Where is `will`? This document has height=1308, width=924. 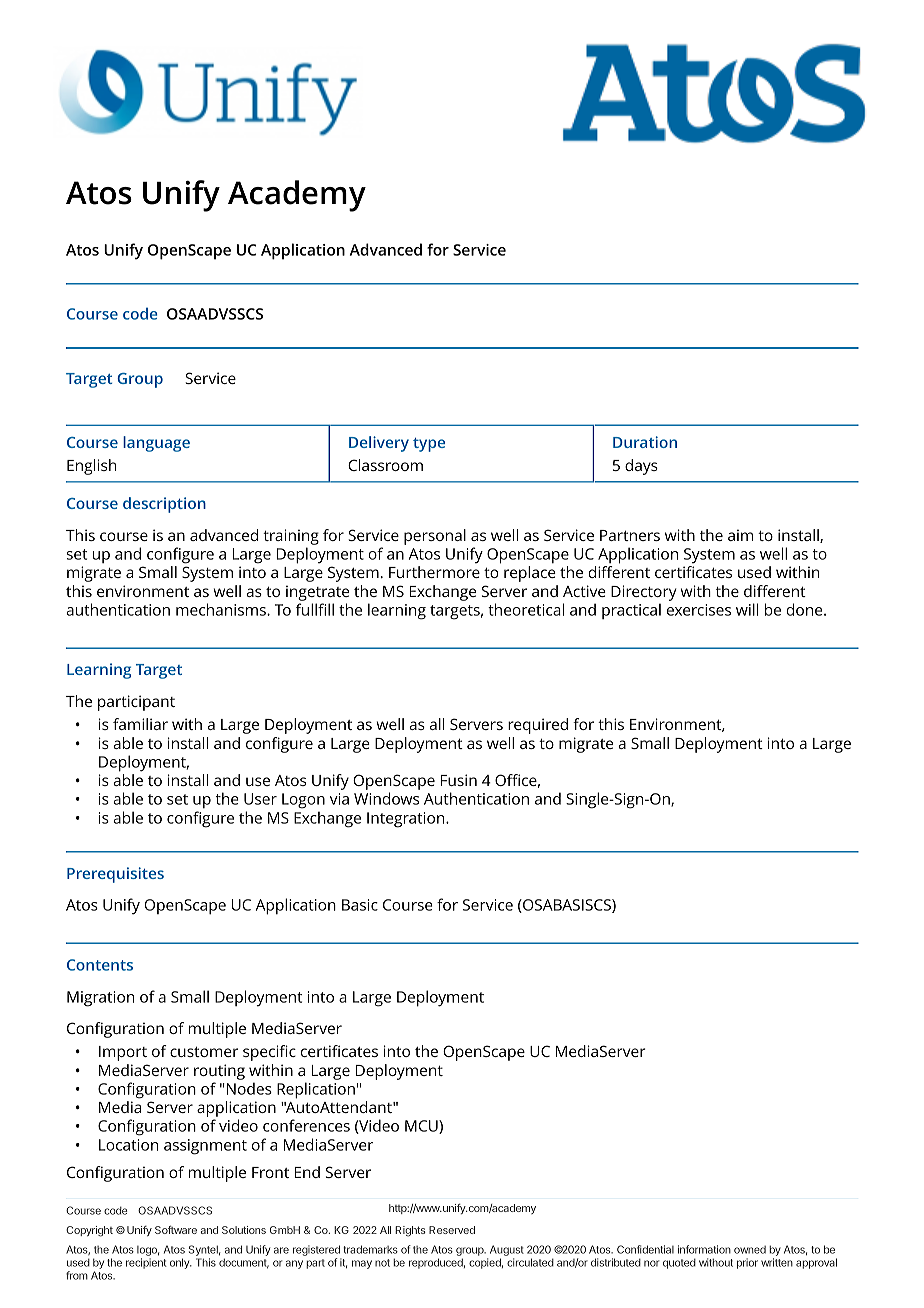 will is located at coordinates (747, 609).
